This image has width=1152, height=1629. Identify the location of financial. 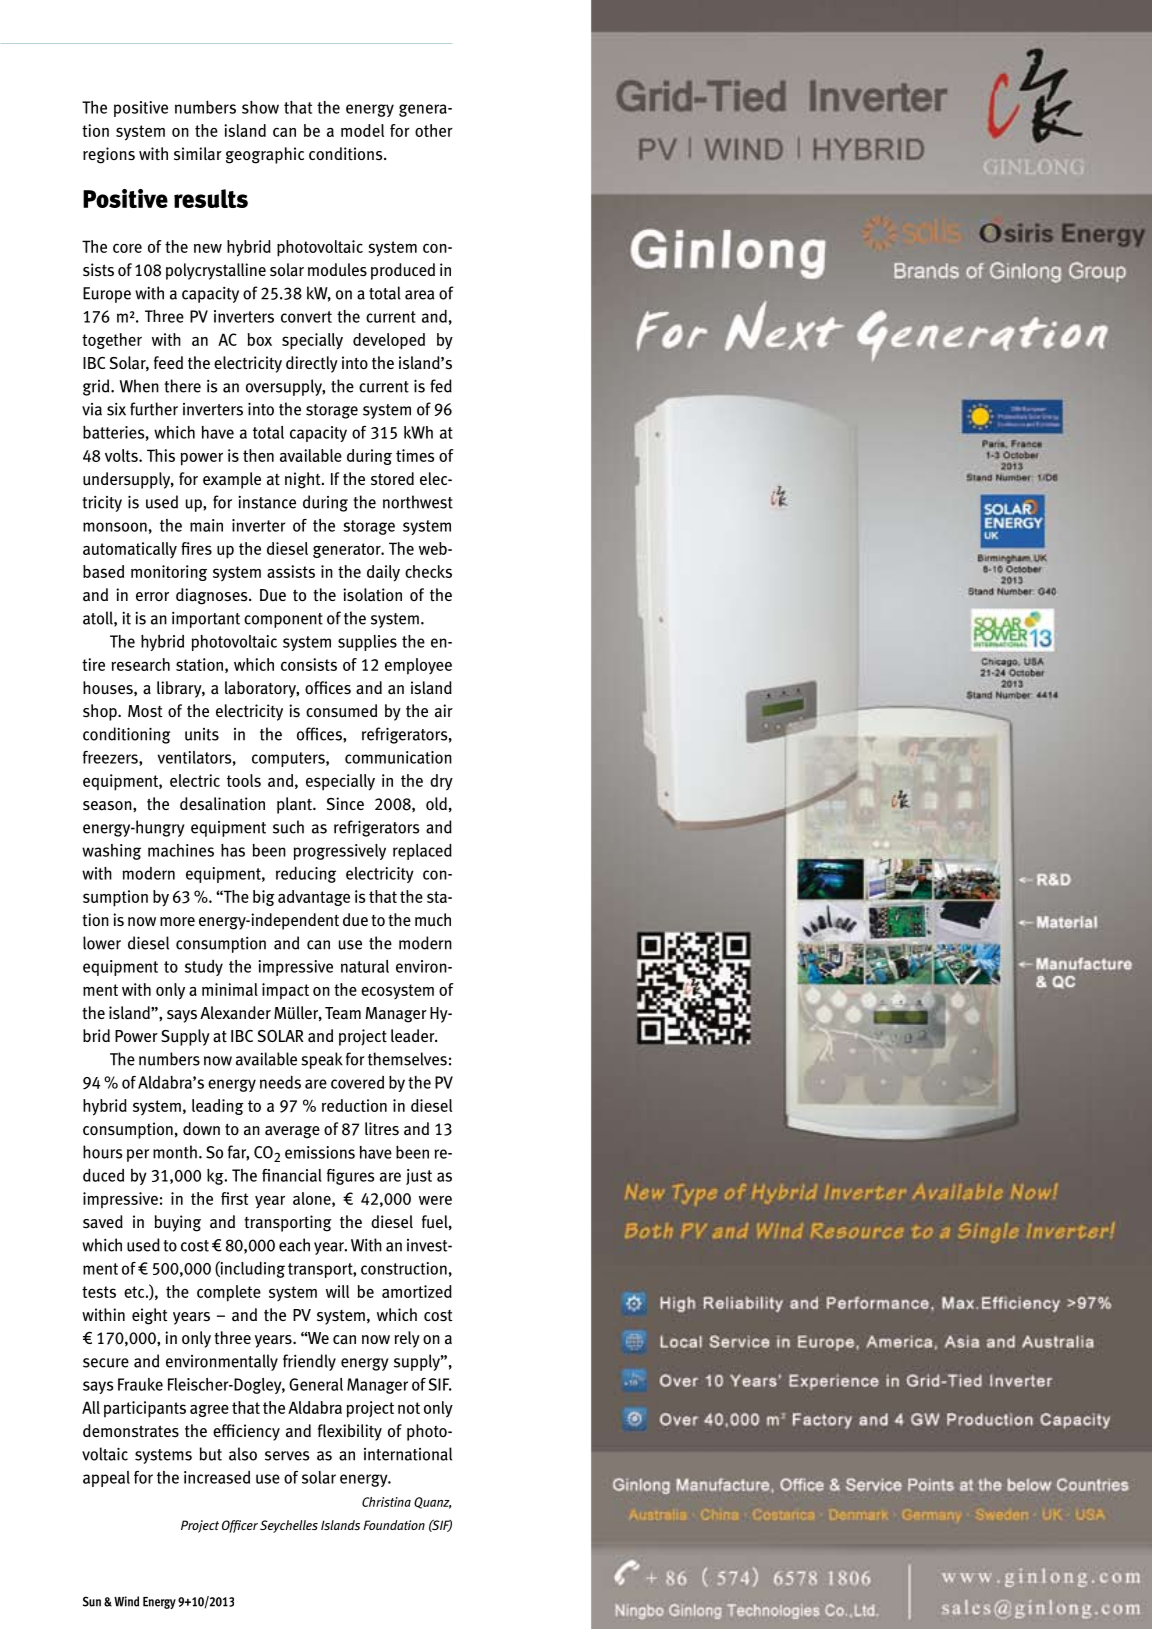
(292, 1175).
